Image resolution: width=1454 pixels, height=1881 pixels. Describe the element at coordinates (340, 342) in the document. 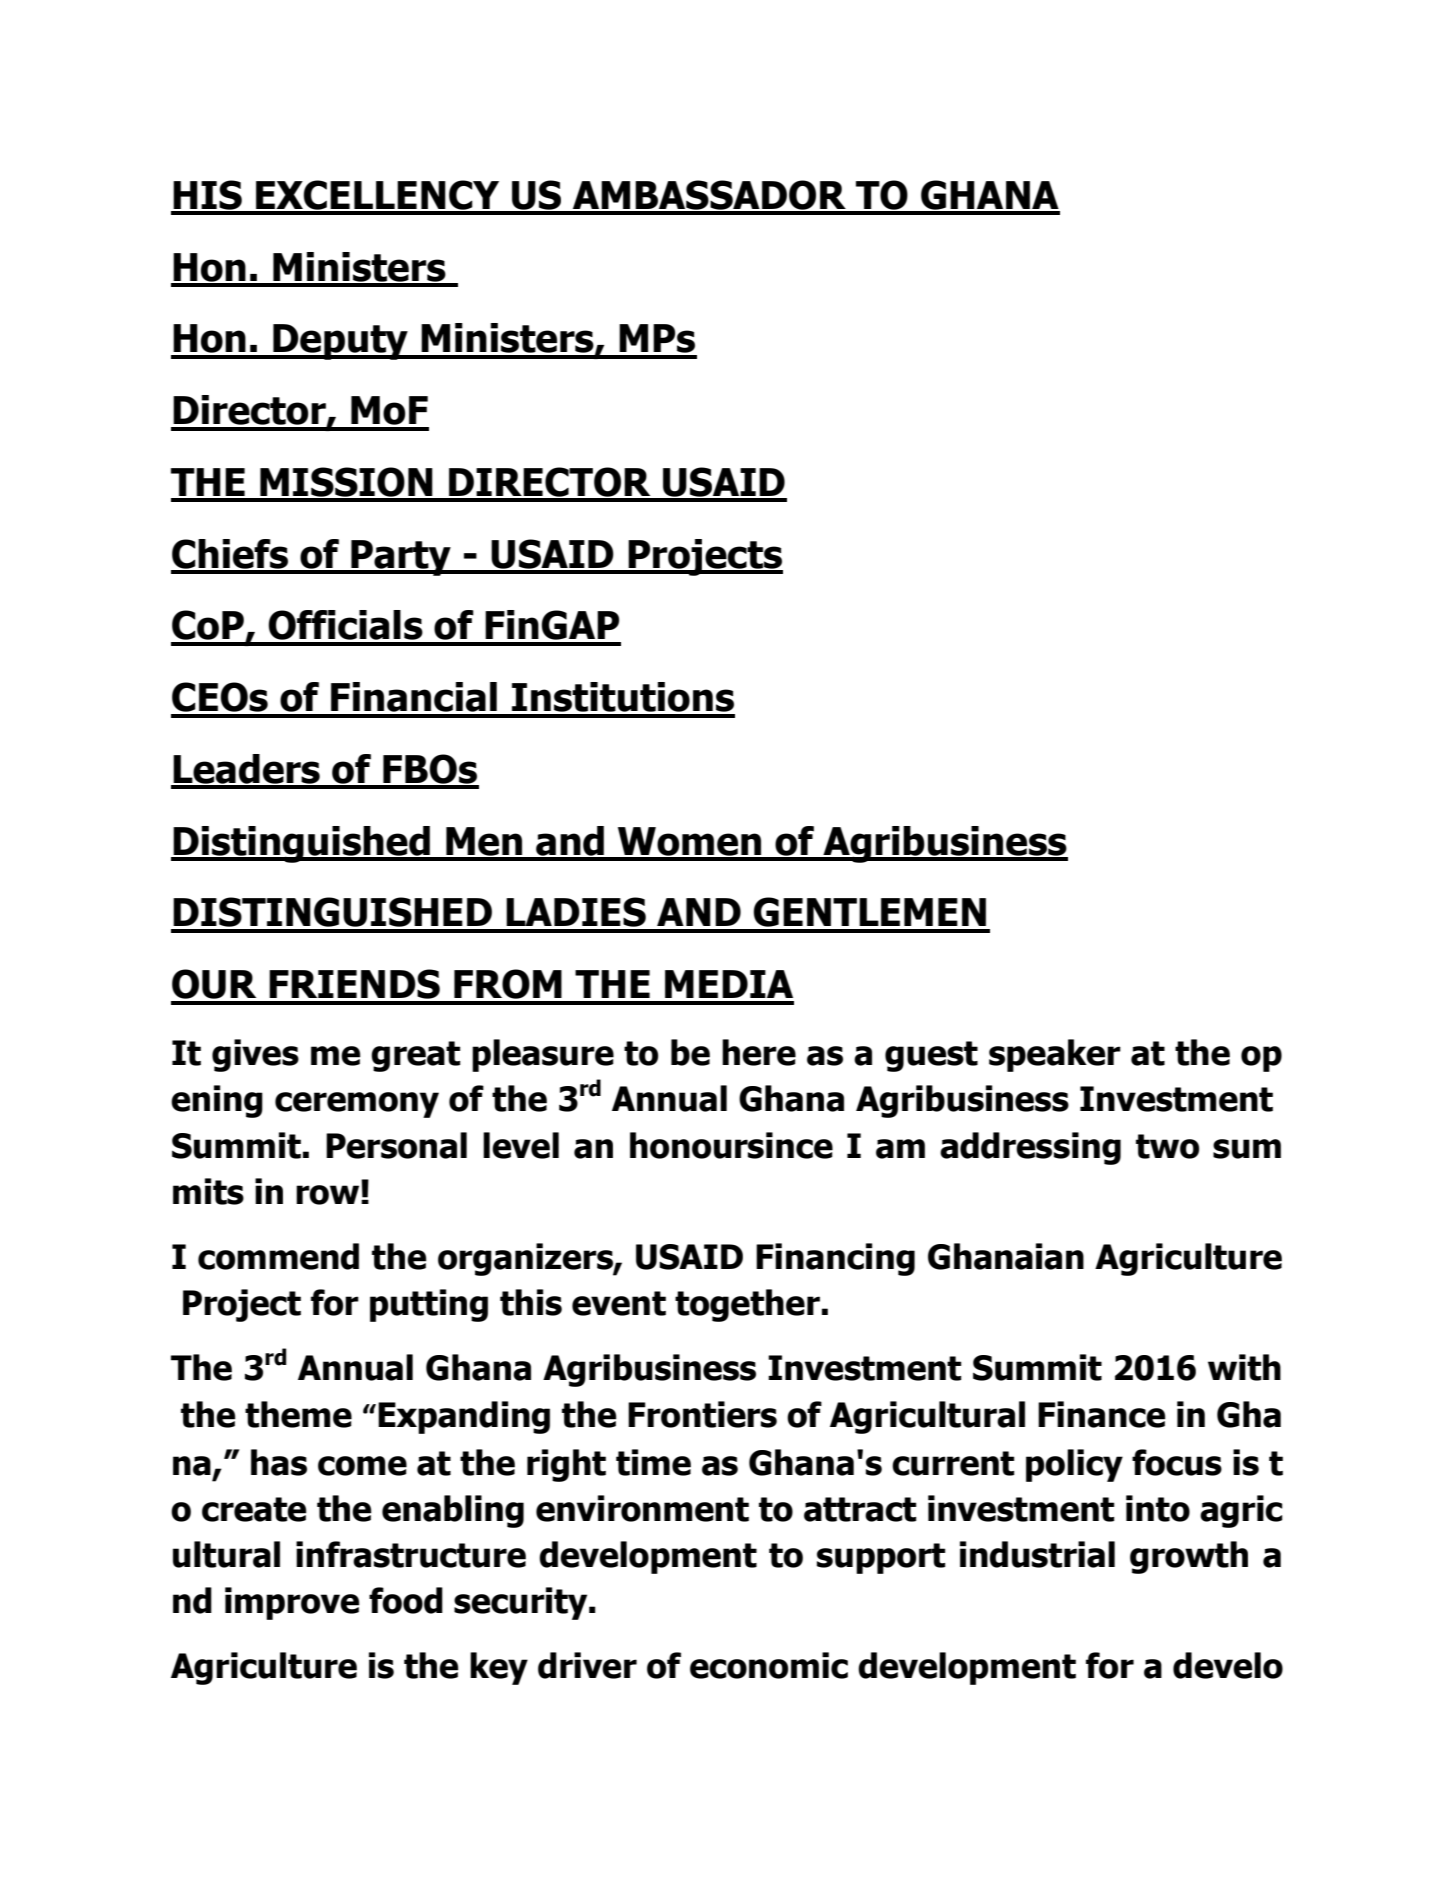

I see `Deputy` at that location.
